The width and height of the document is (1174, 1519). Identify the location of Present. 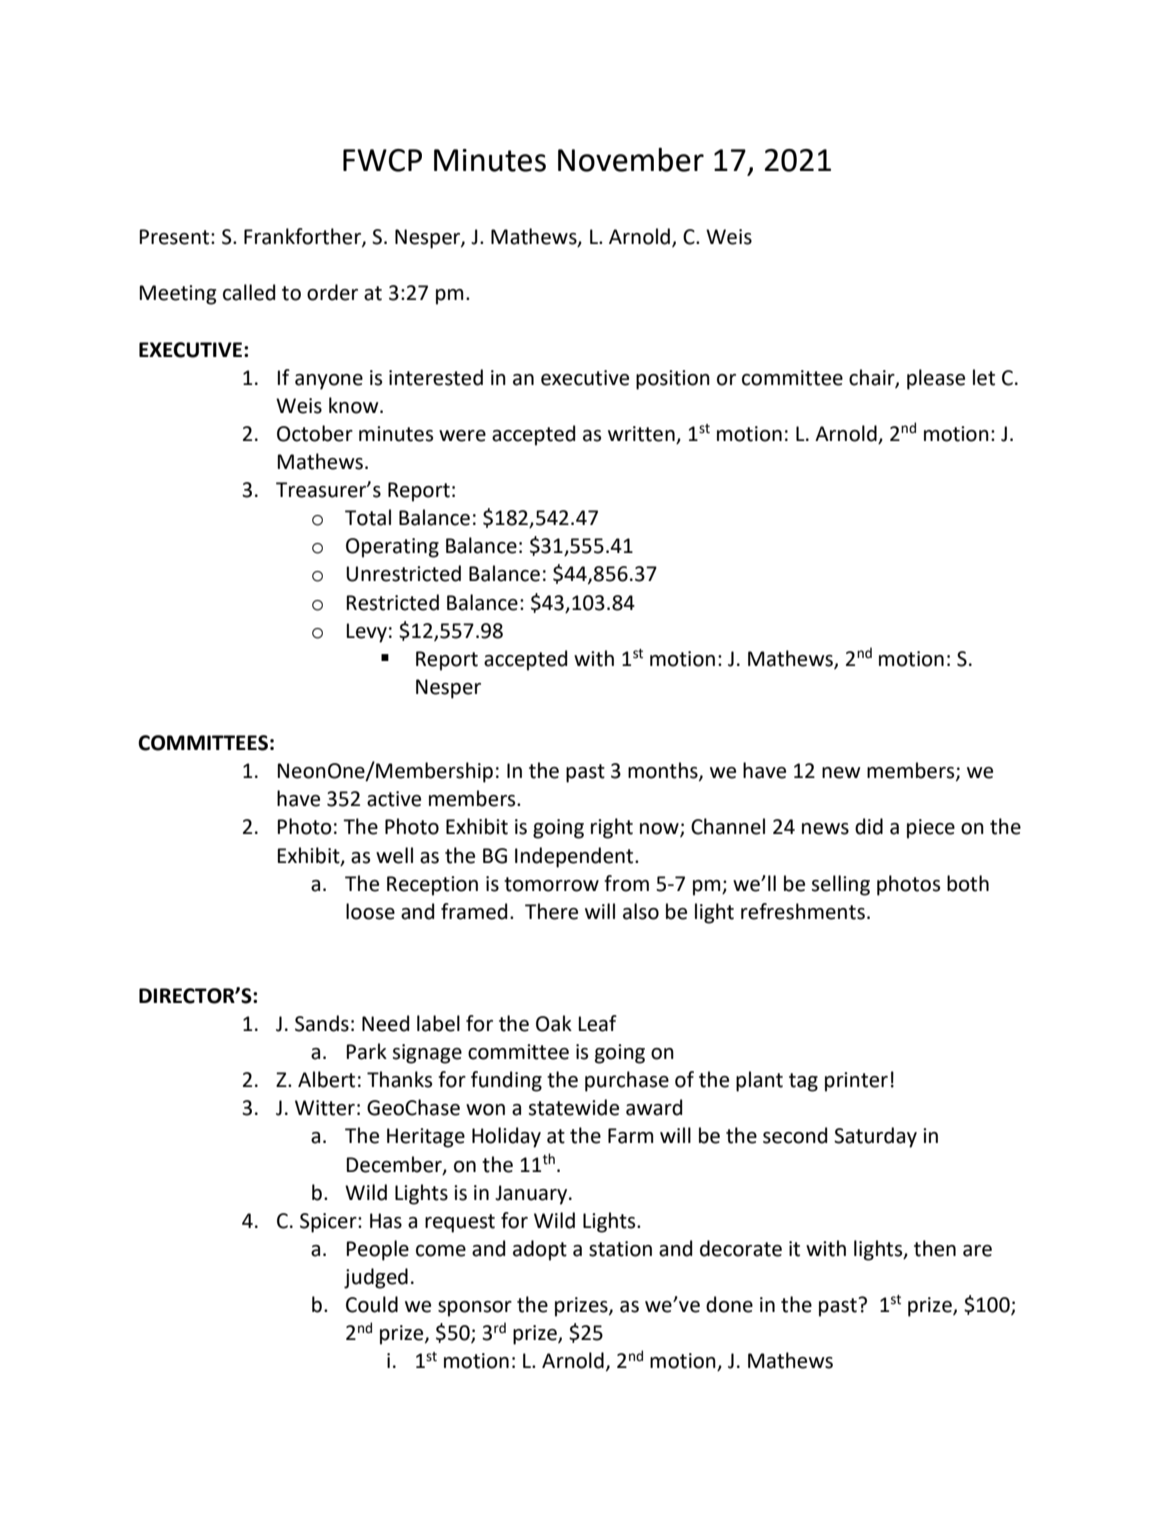
(176, 237).
